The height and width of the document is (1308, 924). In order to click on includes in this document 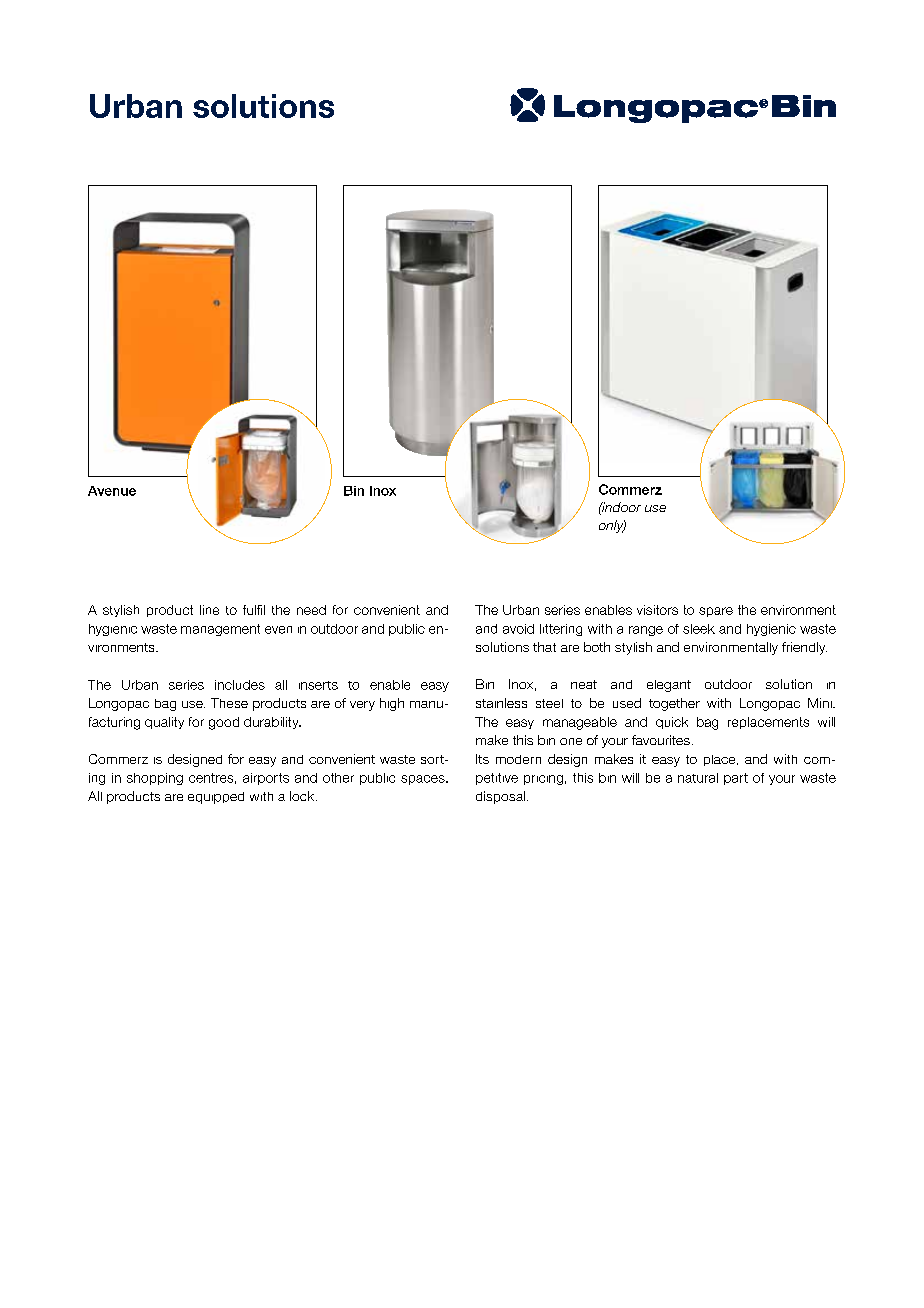, I will do `click(240, 685)`.
